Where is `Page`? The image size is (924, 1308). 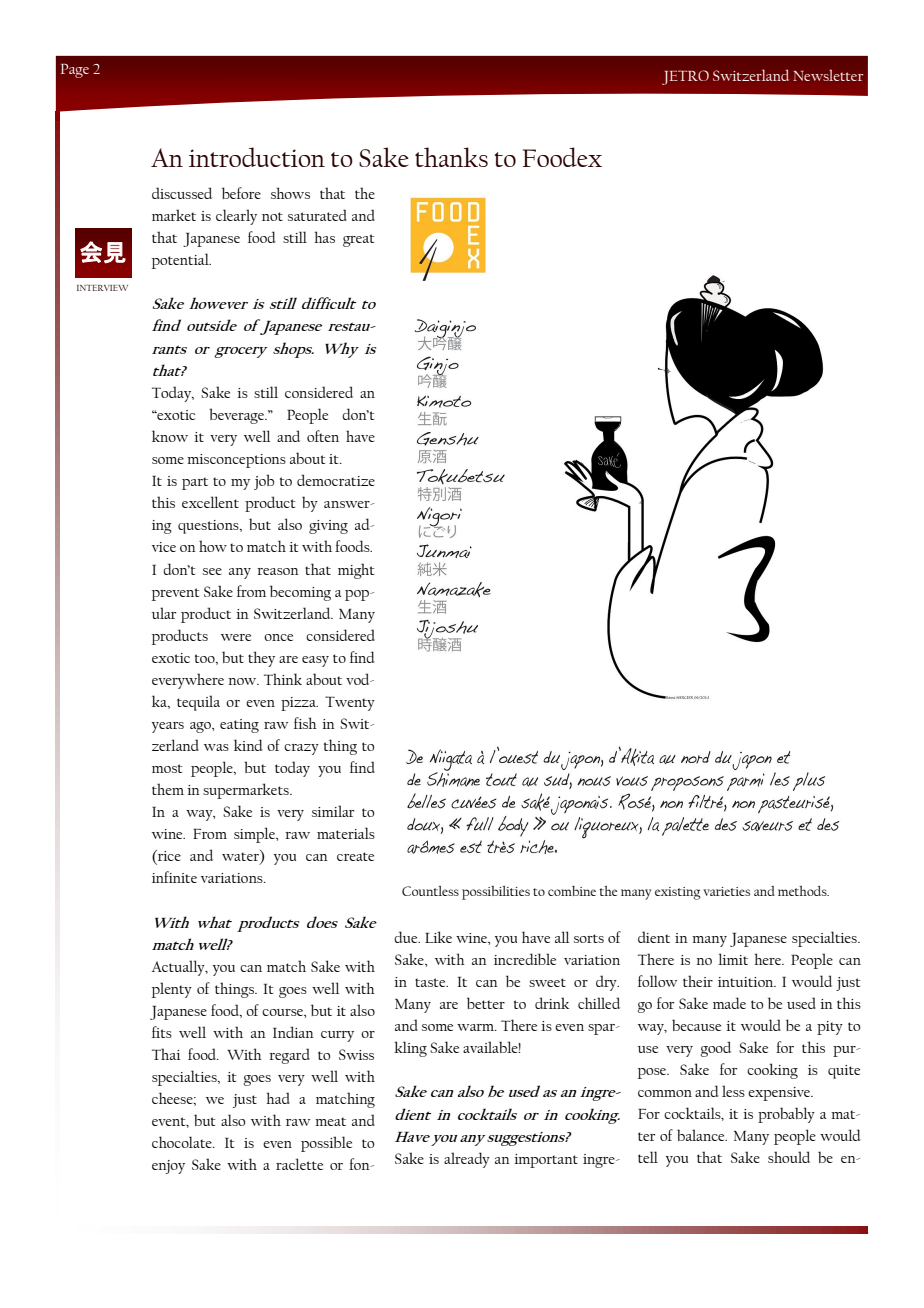
Page is located at coordinates (75, 71).
